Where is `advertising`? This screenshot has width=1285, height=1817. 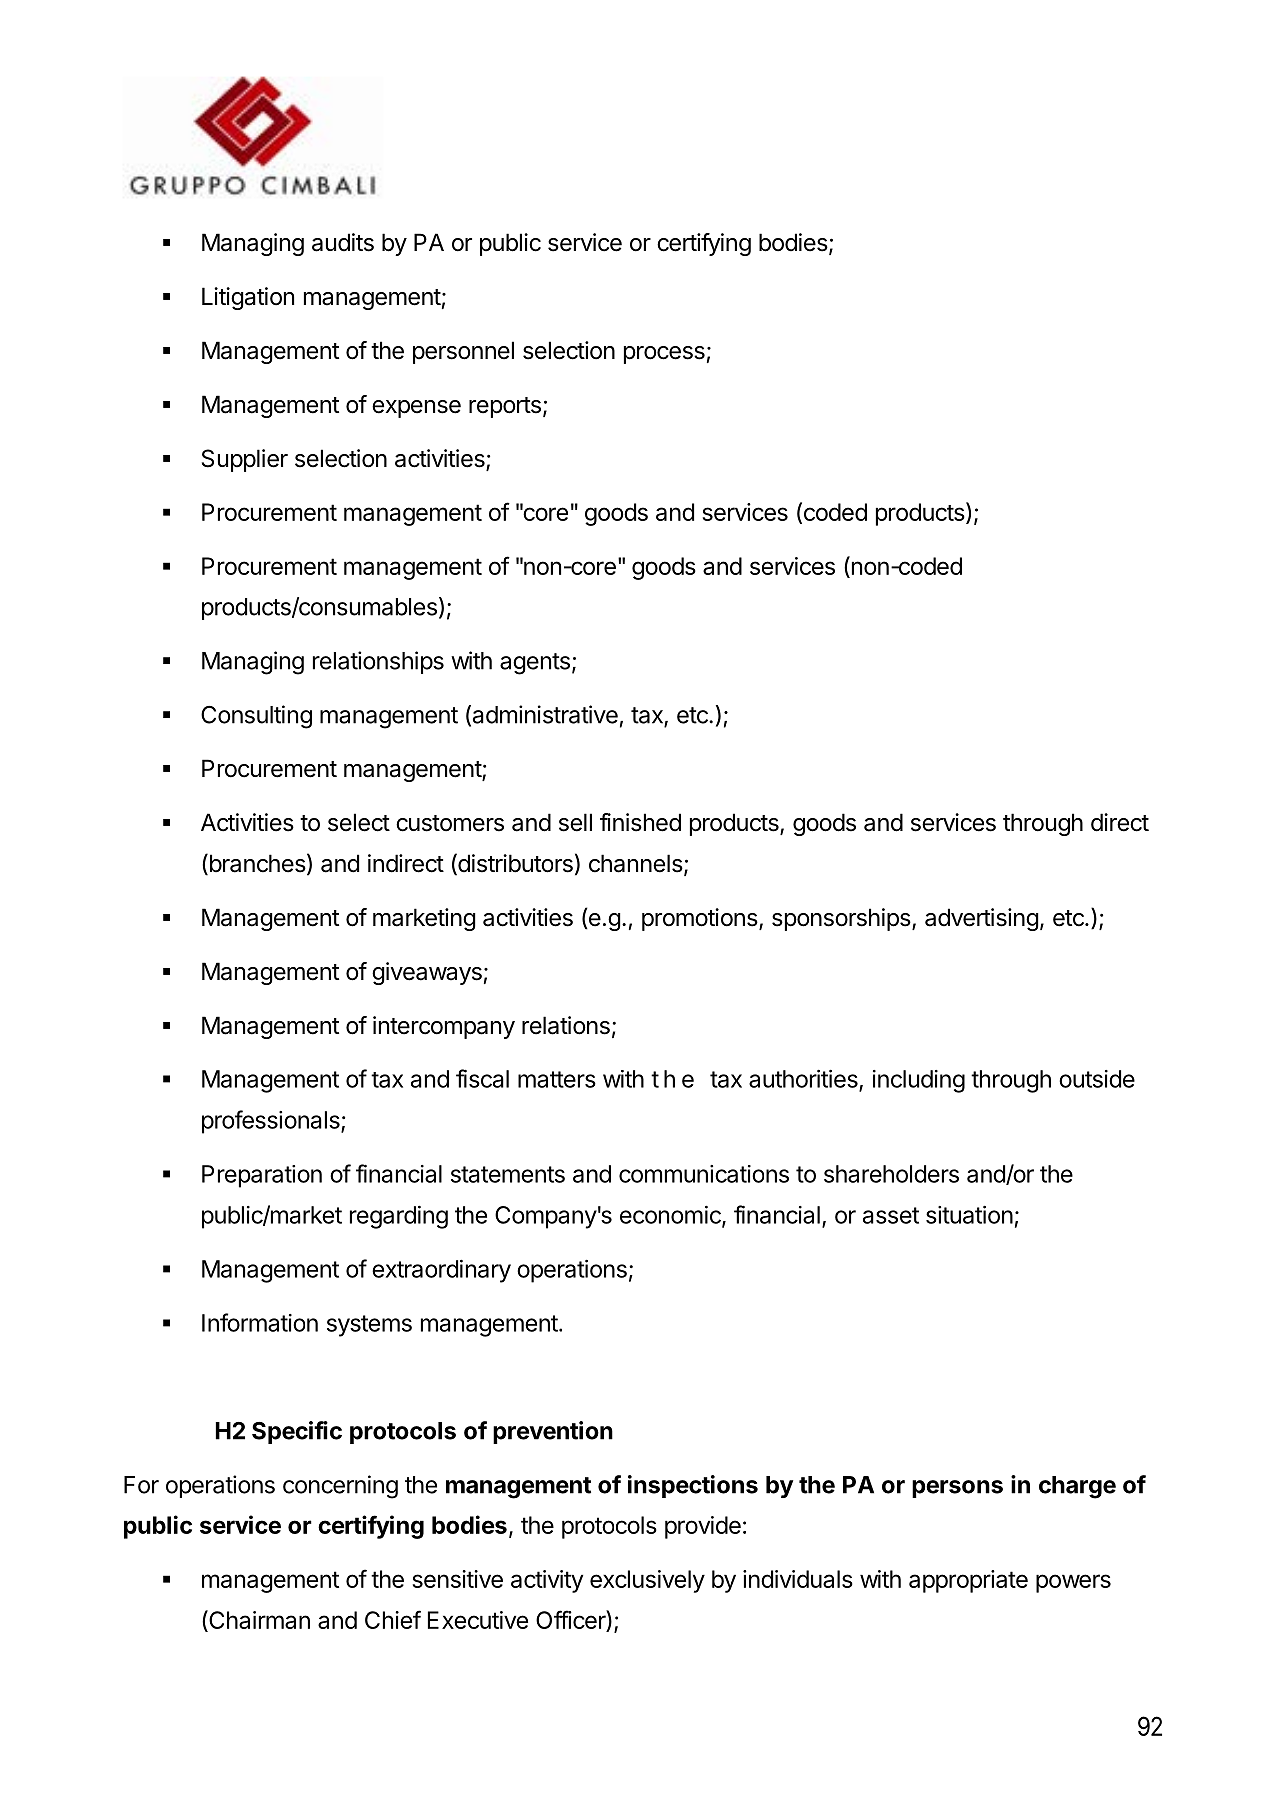 advertising is located at coordinates (982, 919).
